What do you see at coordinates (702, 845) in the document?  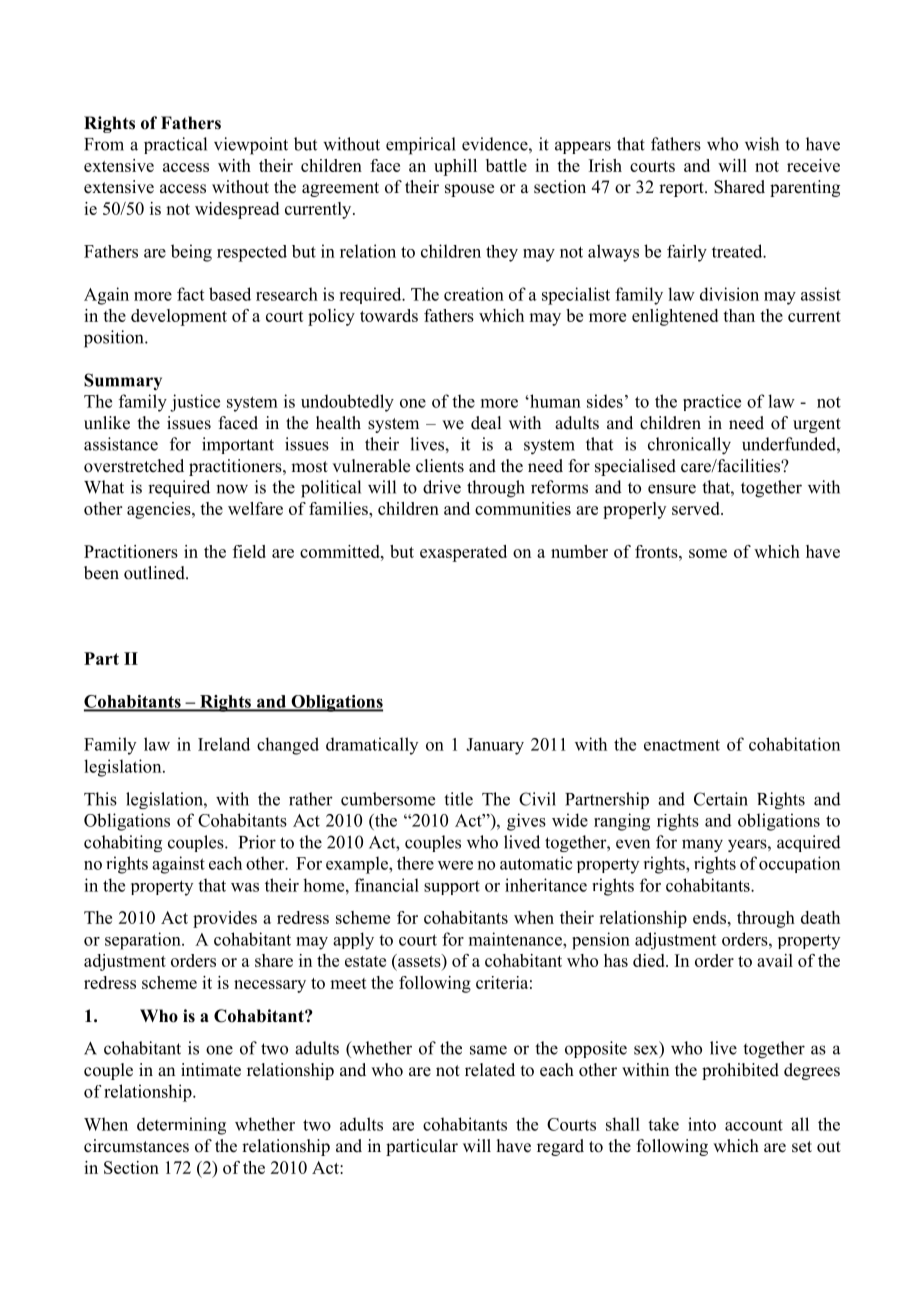 I see `many` at bounding box center [702, 845].
